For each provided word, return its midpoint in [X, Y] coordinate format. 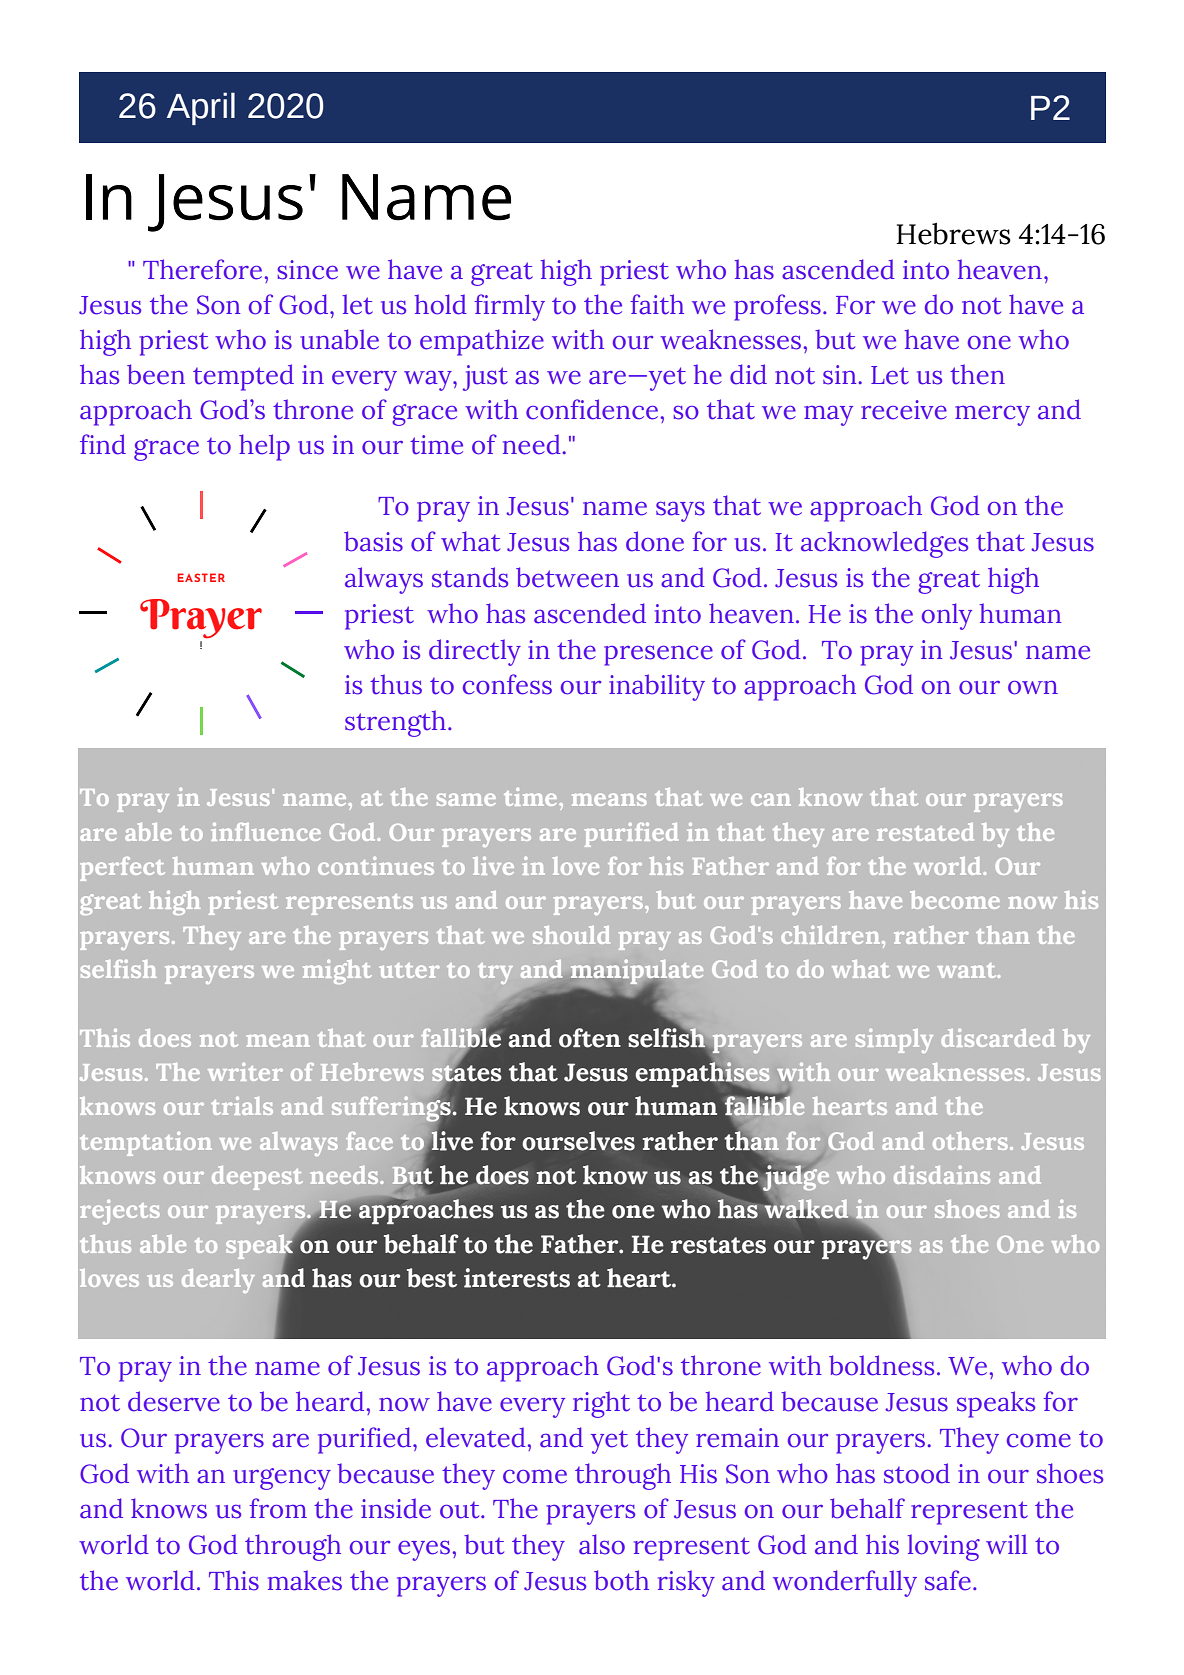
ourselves [578, 1141]
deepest [257, 1178]
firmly [509, 307]
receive [904, 410]
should [571, 935]
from [278, 1508]
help [264, 447]
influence [266, 831]
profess [777, 307]
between [567, 577]
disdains [942, 1175]
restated [925, 832]
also [602, 1544]
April [201, 108]
